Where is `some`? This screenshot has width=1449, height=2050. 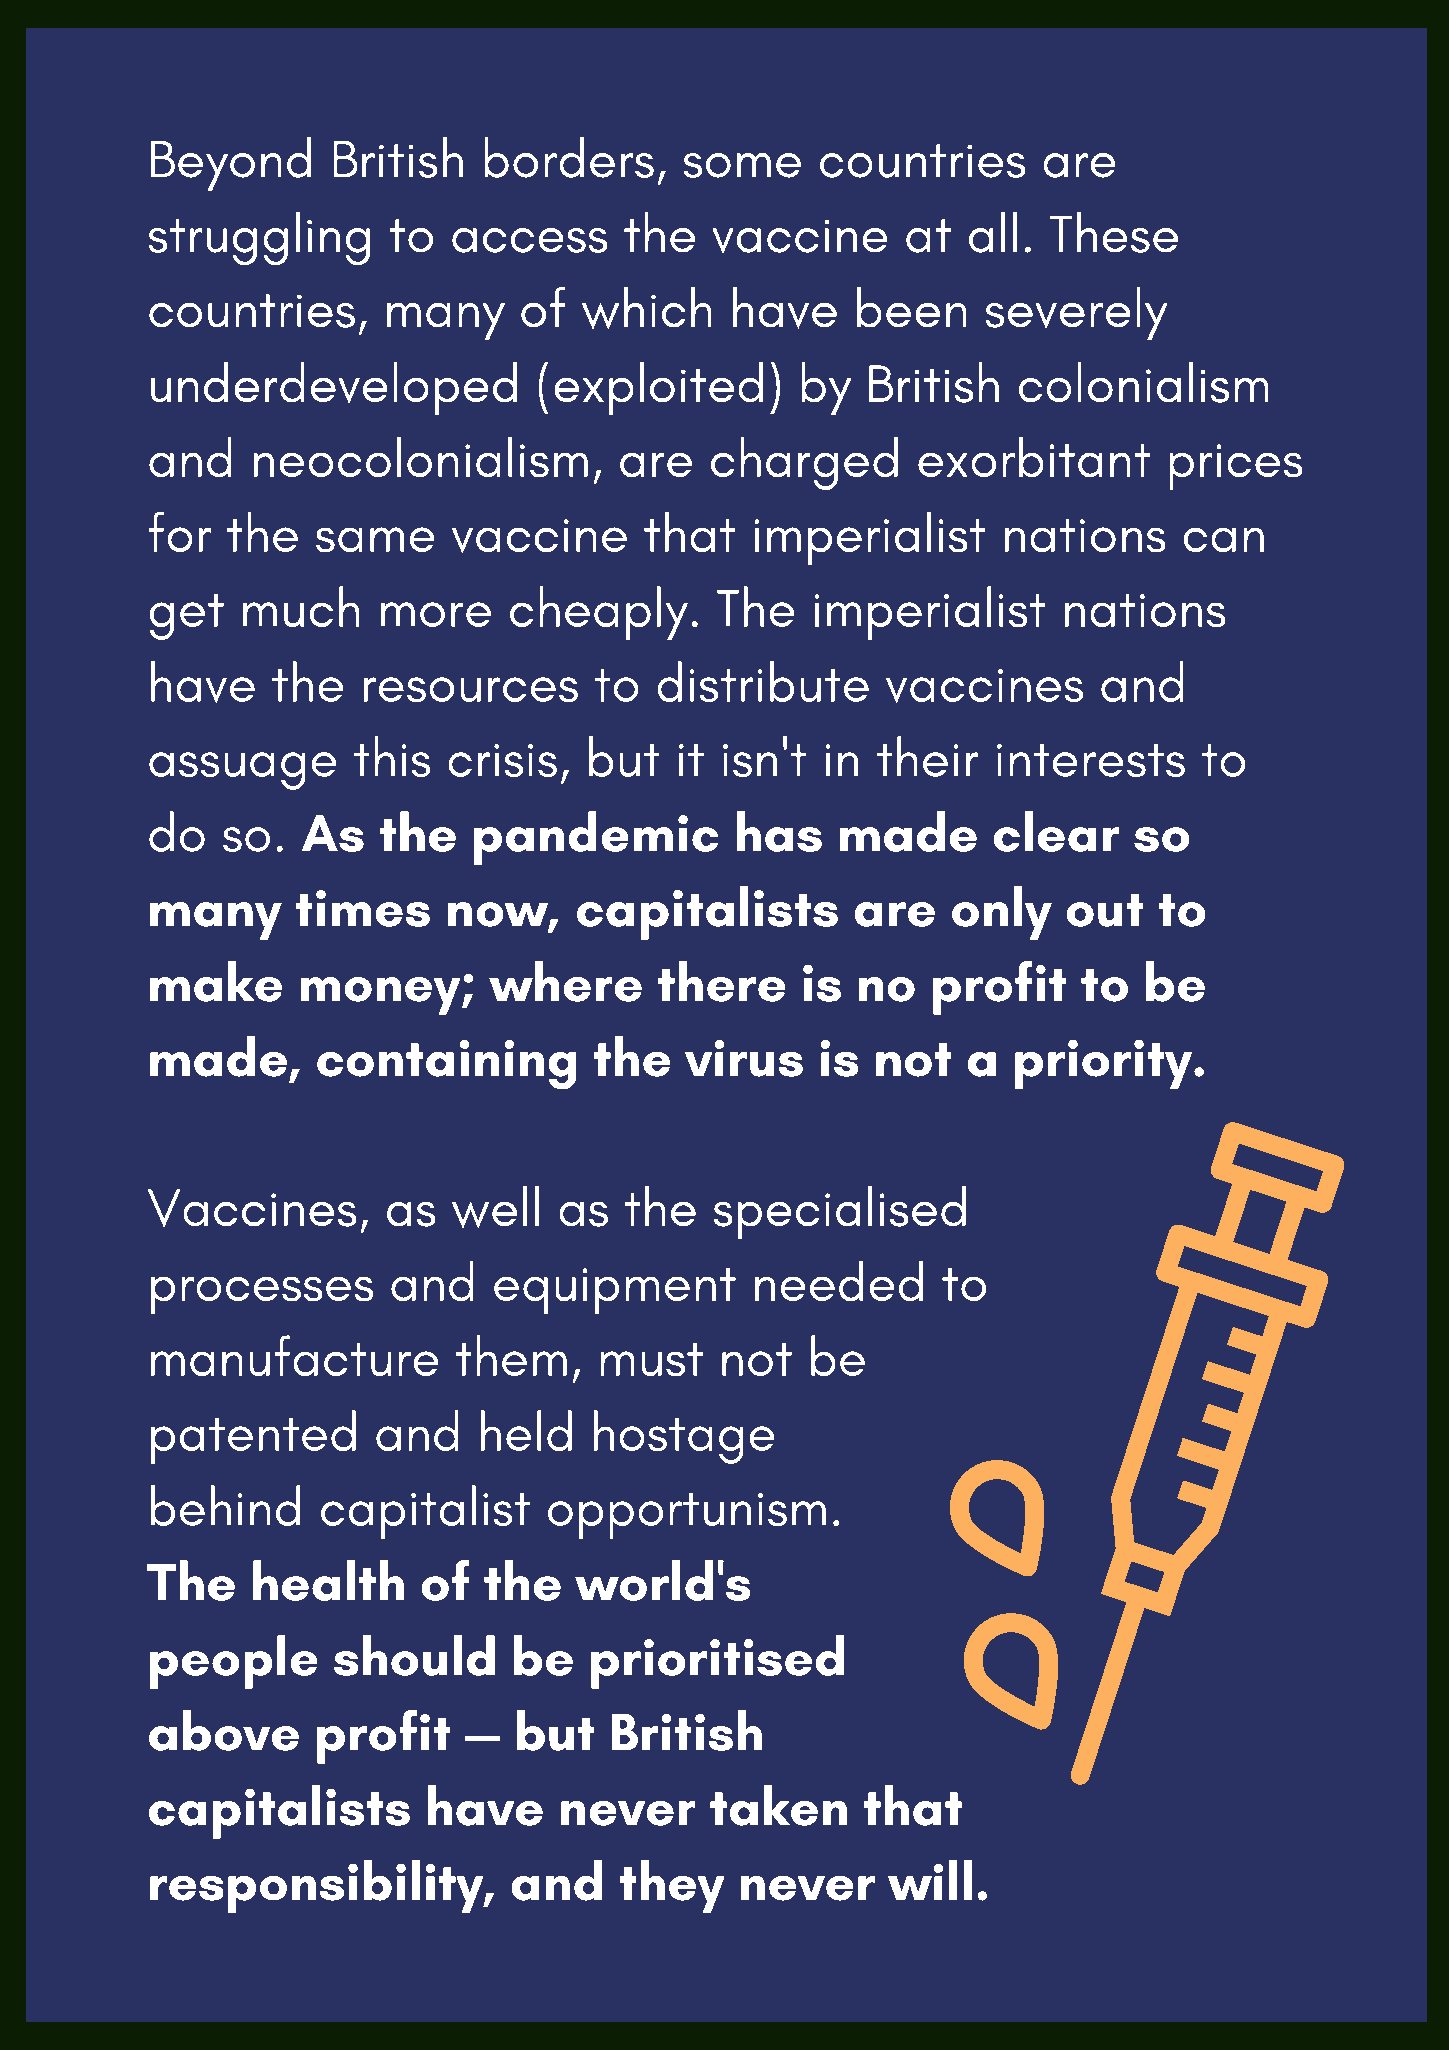 some is located at coordinates (742, 165).
